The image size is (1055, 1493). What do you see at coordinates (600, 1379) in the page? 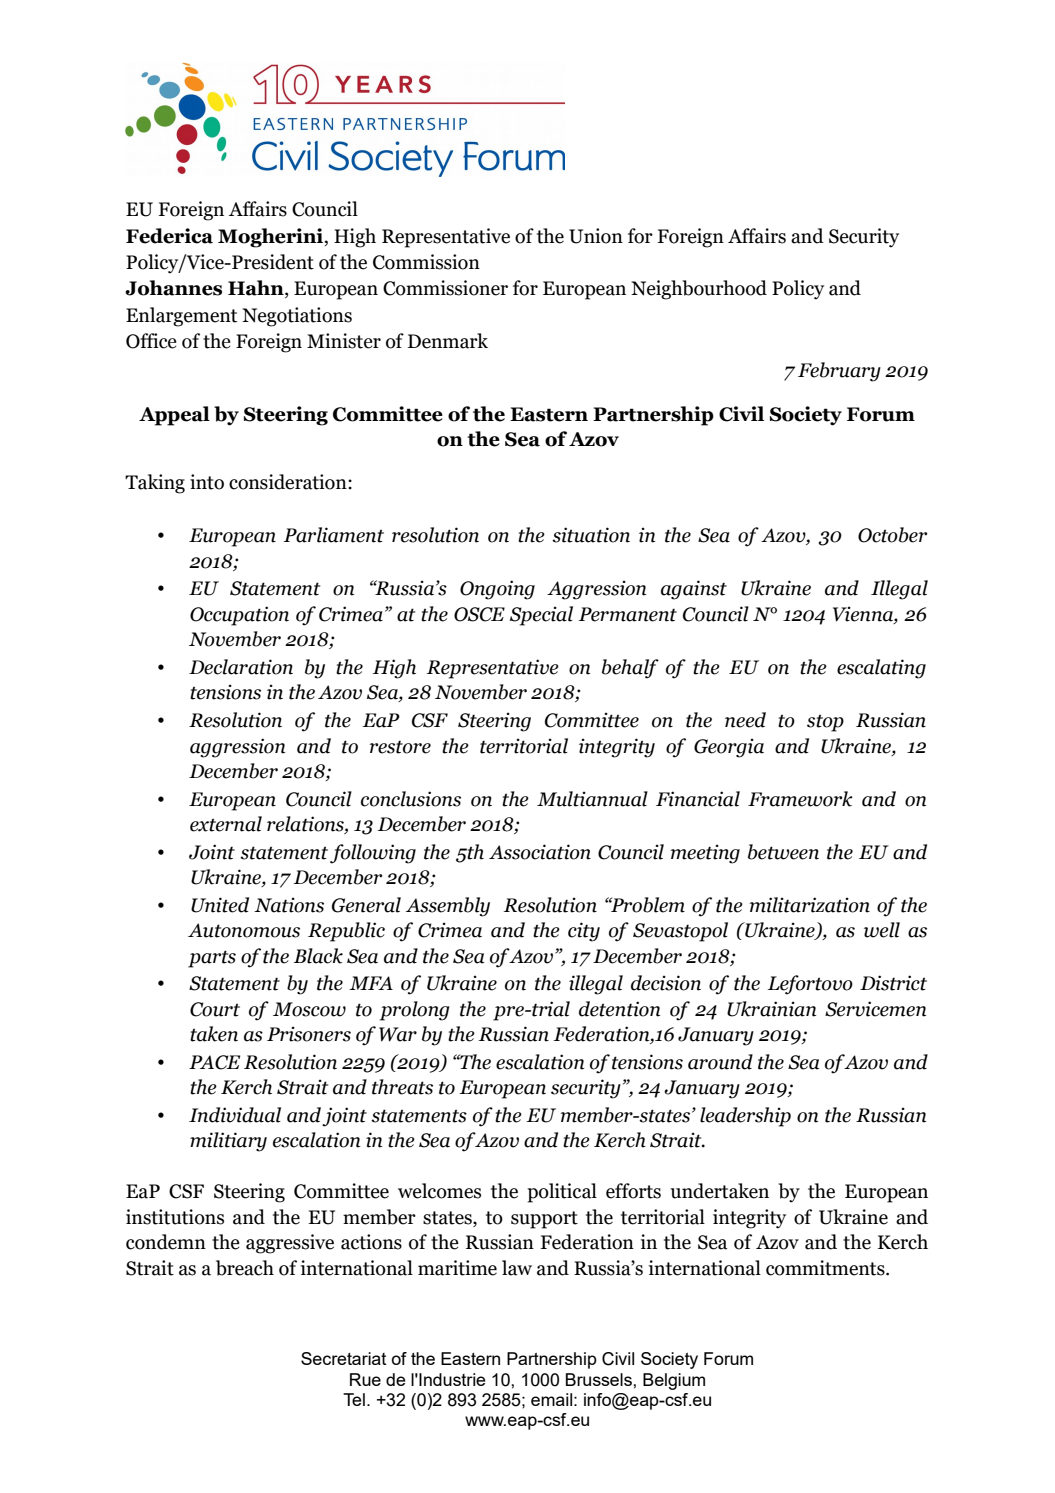
I see `Brussels` at bounding box center [600, 1379].
